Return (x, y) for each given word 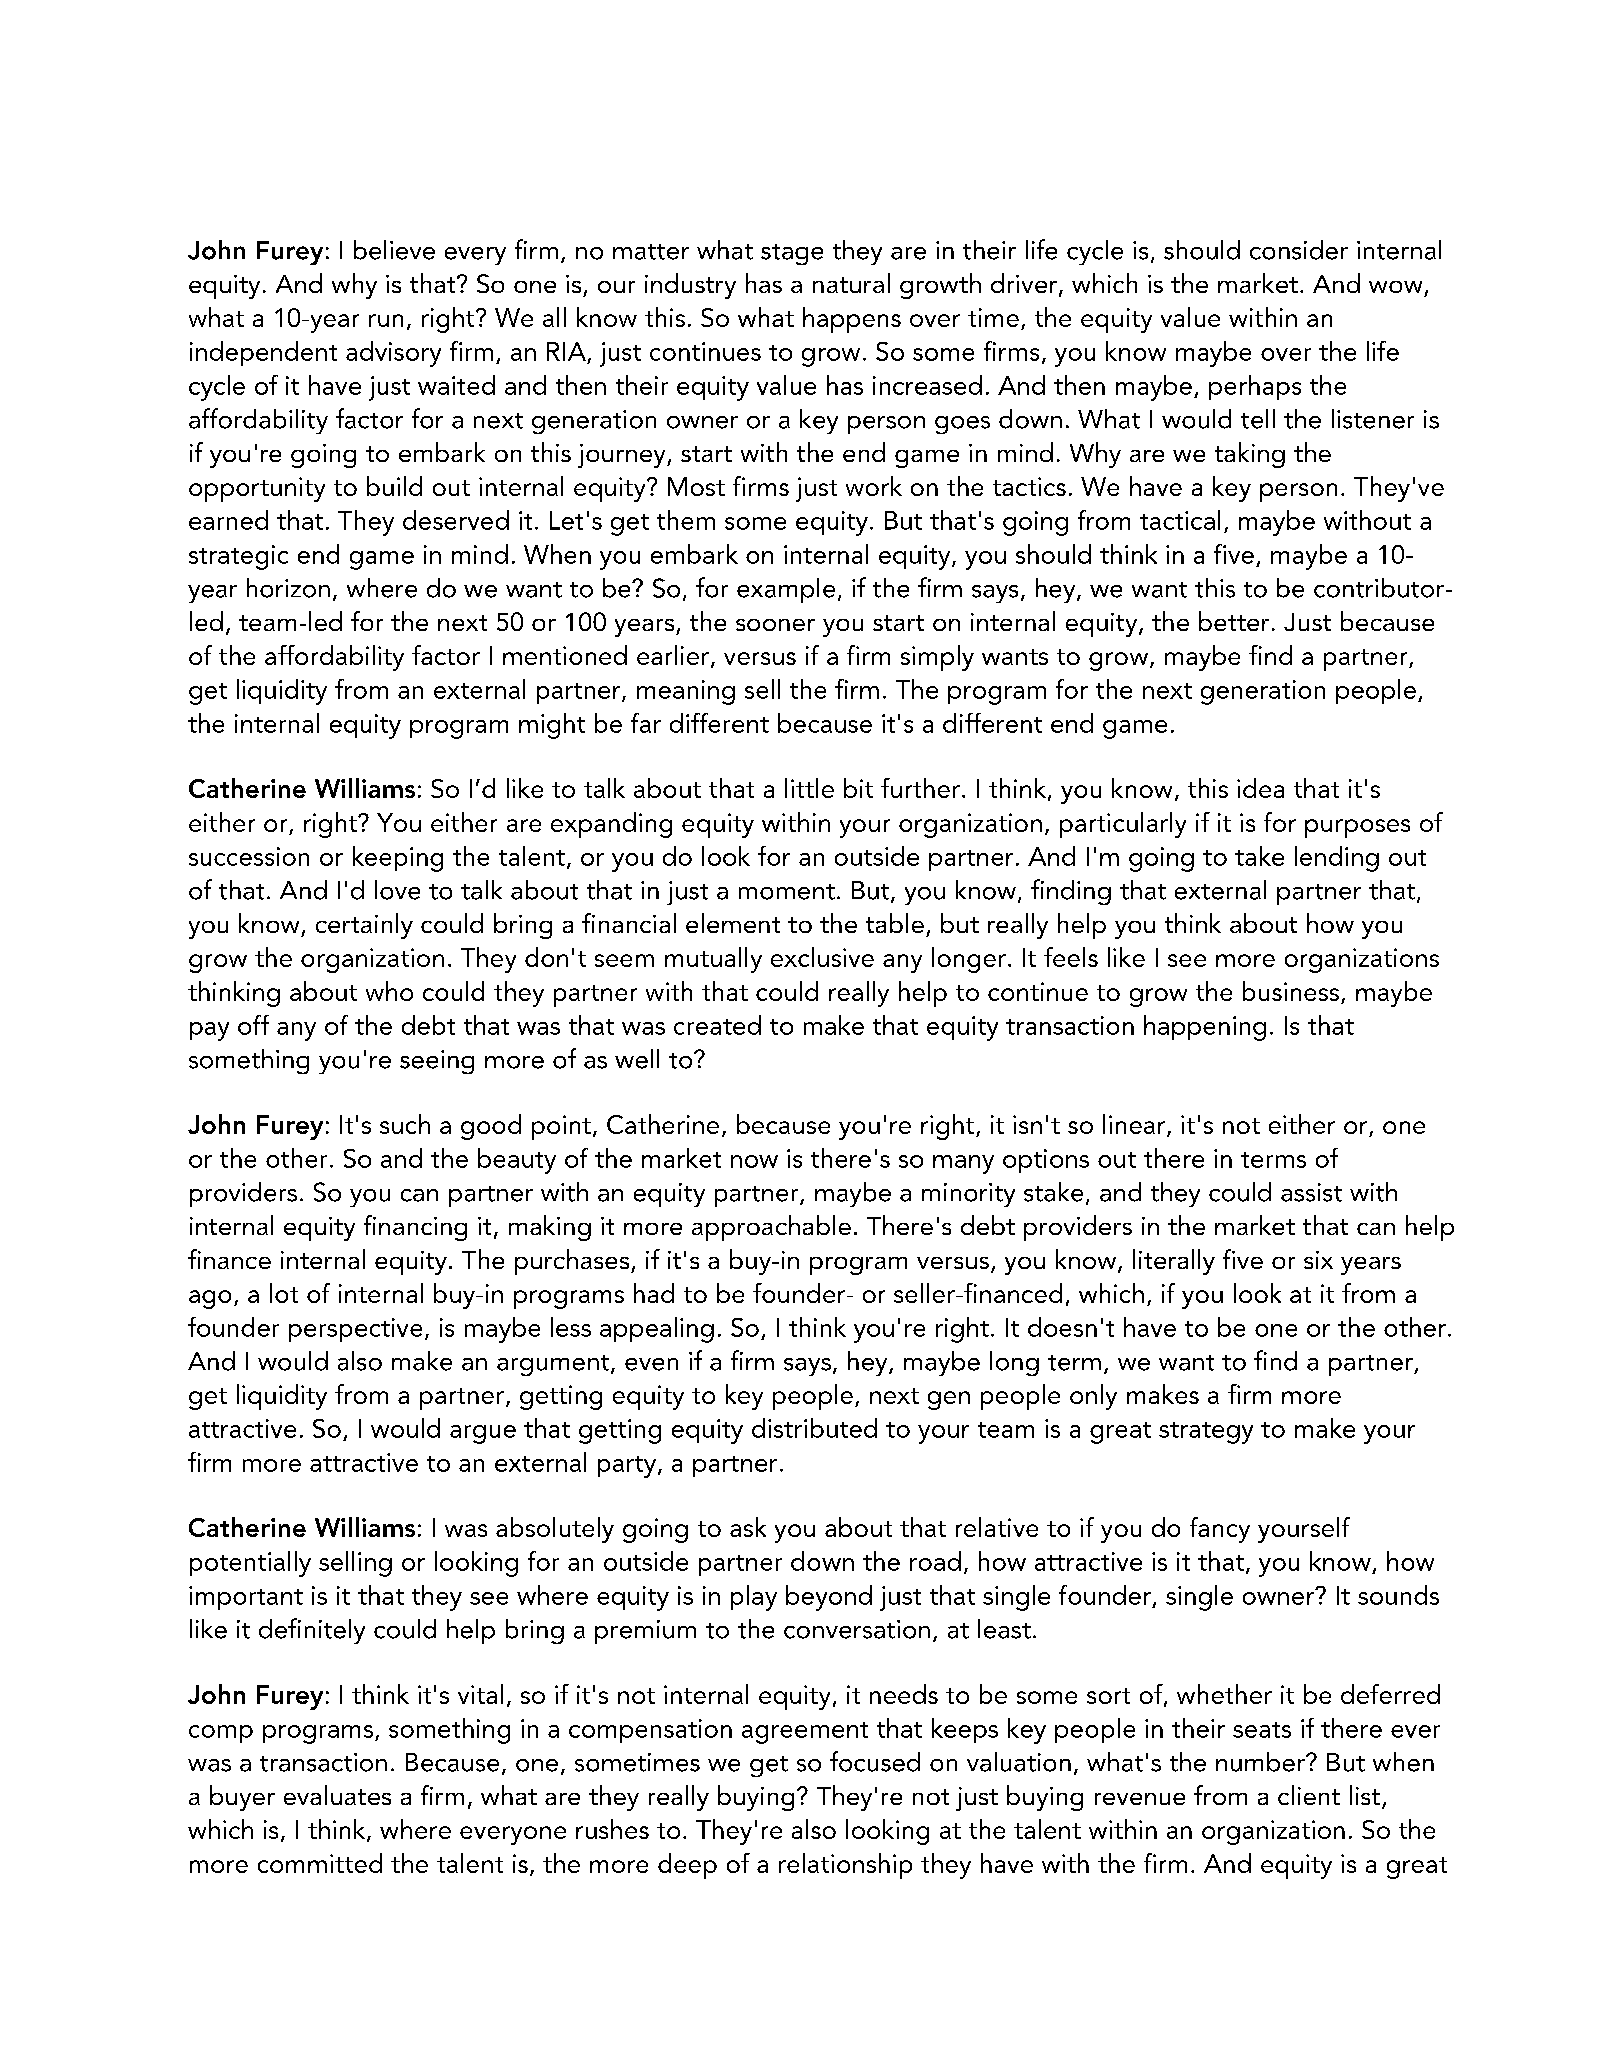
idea (1260, 788)
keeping (398, 859)
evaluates (337, 1795)
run (386, 320)
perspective (355, 1330)
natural (851, 283)
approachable (771, 1228)
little (809, 788)
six (1318, 1260)
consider (1299, 250)
